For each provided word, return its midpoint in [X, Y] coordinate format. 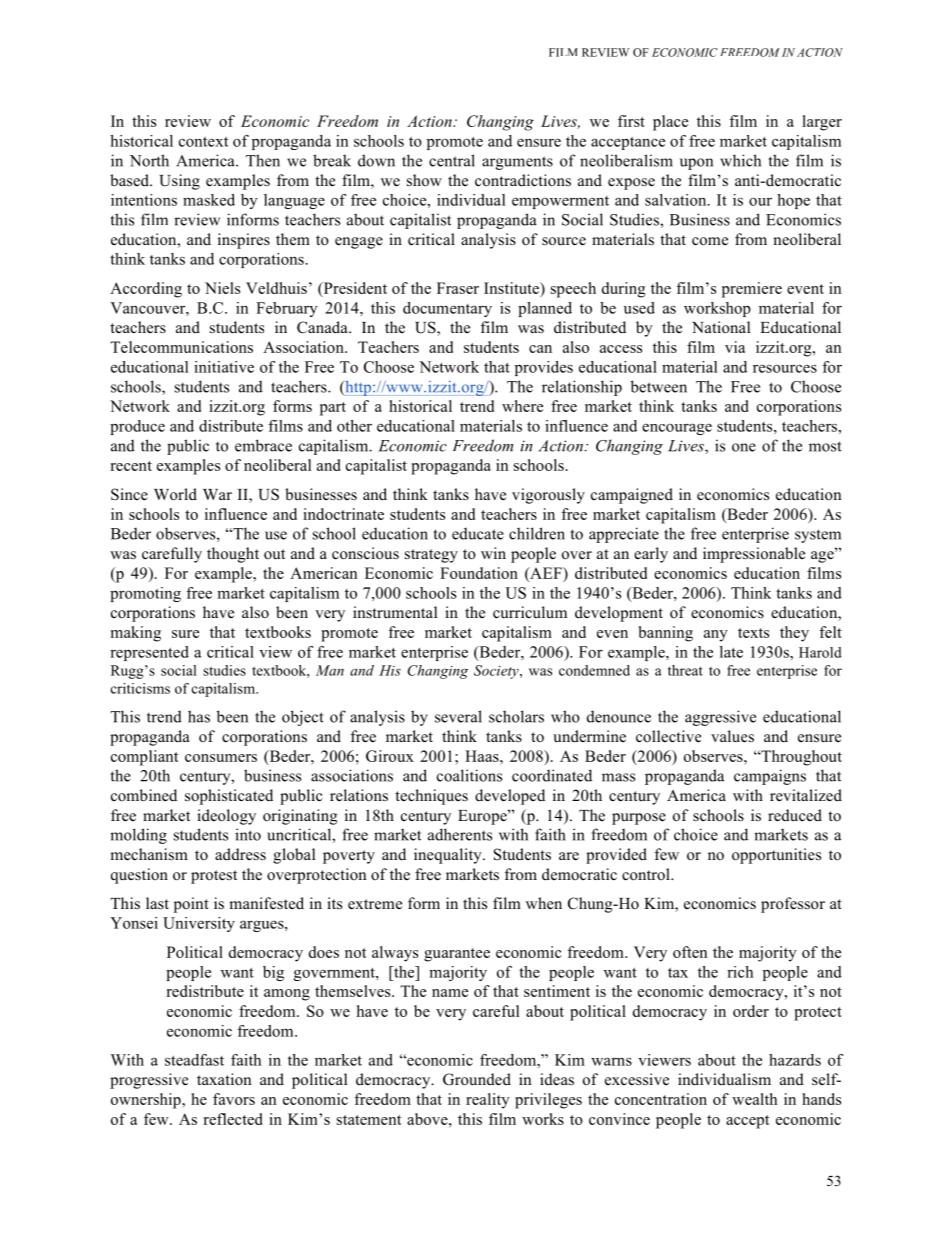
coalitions [469, 775]
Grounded [477, 1079]
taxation [224, 1079]
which [740, 160]
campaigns [770, 777]
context [203, 142]
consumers [221, 758]
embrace [263, 445]
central [452, 160]
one [744, 447]
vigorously [548, 496]
